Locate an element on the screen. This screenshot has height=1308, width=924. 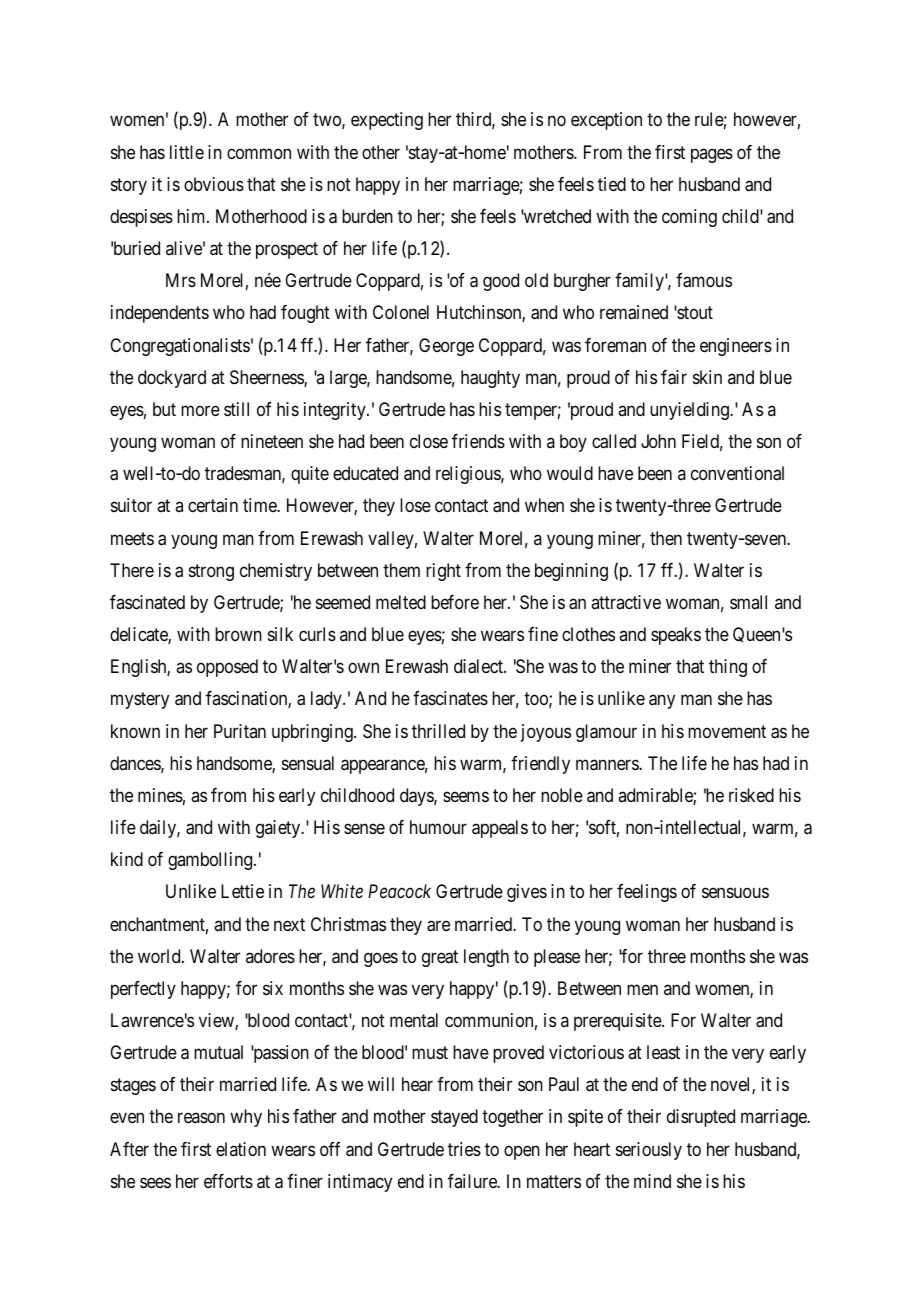
still is located at coordinates (236, 409).
